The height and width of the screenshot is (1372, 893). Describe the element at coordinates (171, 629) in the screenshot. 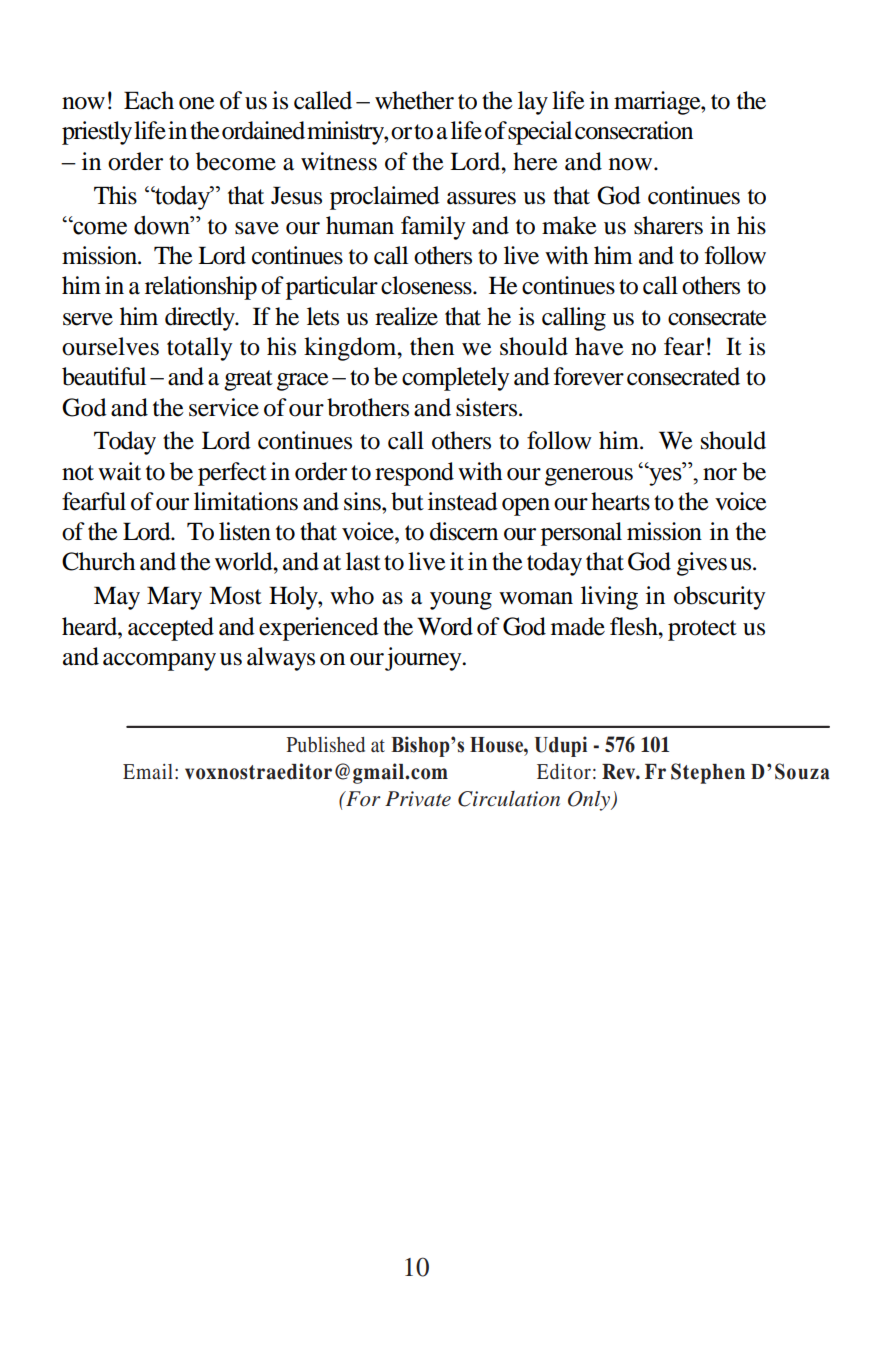

I see `accepted` at that location.
